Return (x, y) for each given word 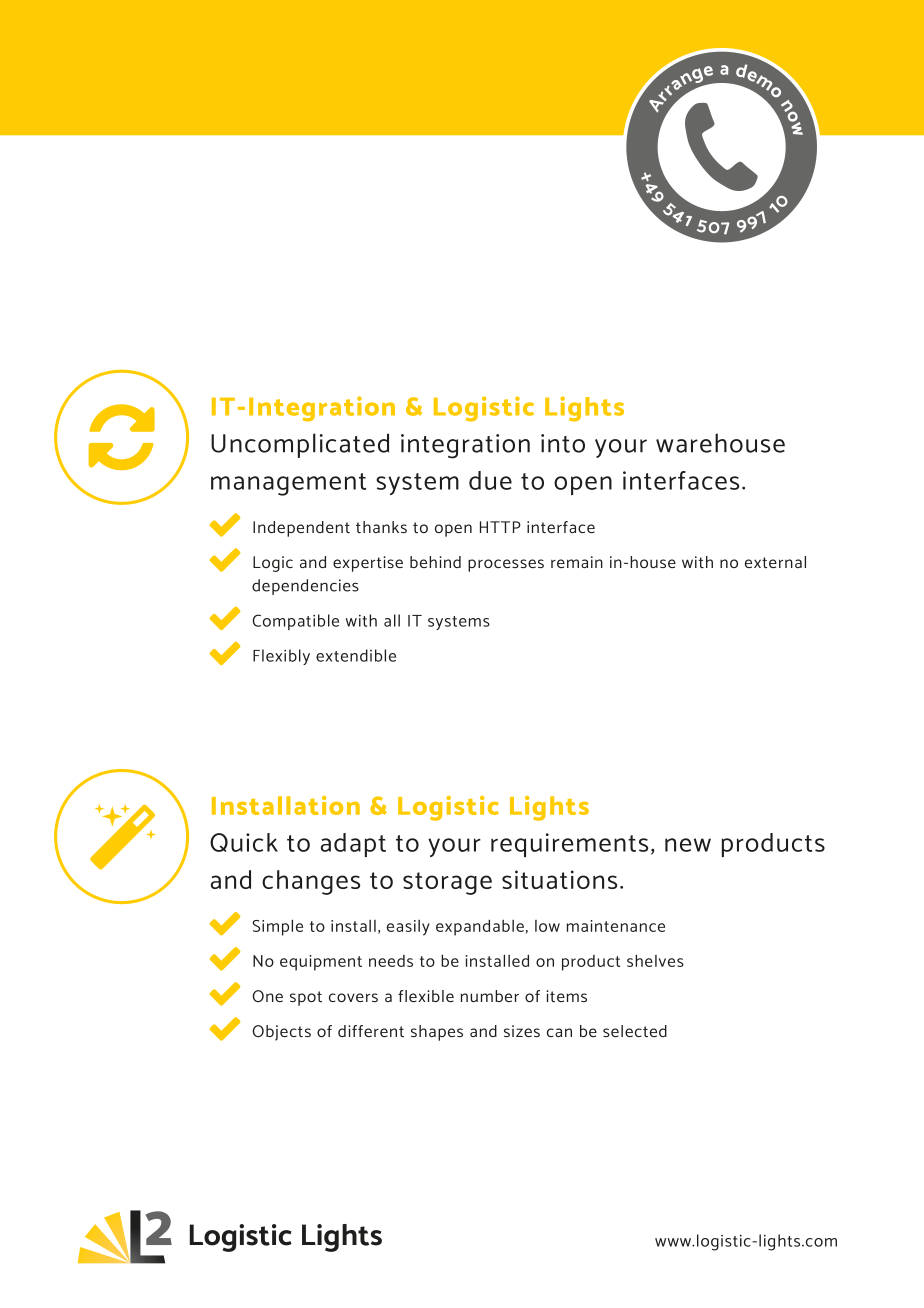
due (490, 480)
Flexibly (281, 657)
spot (306, 998)
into (563, 443)
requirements (569, 845)
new (688, 845)
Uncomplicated (300, 445)
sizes (522, 1031)
